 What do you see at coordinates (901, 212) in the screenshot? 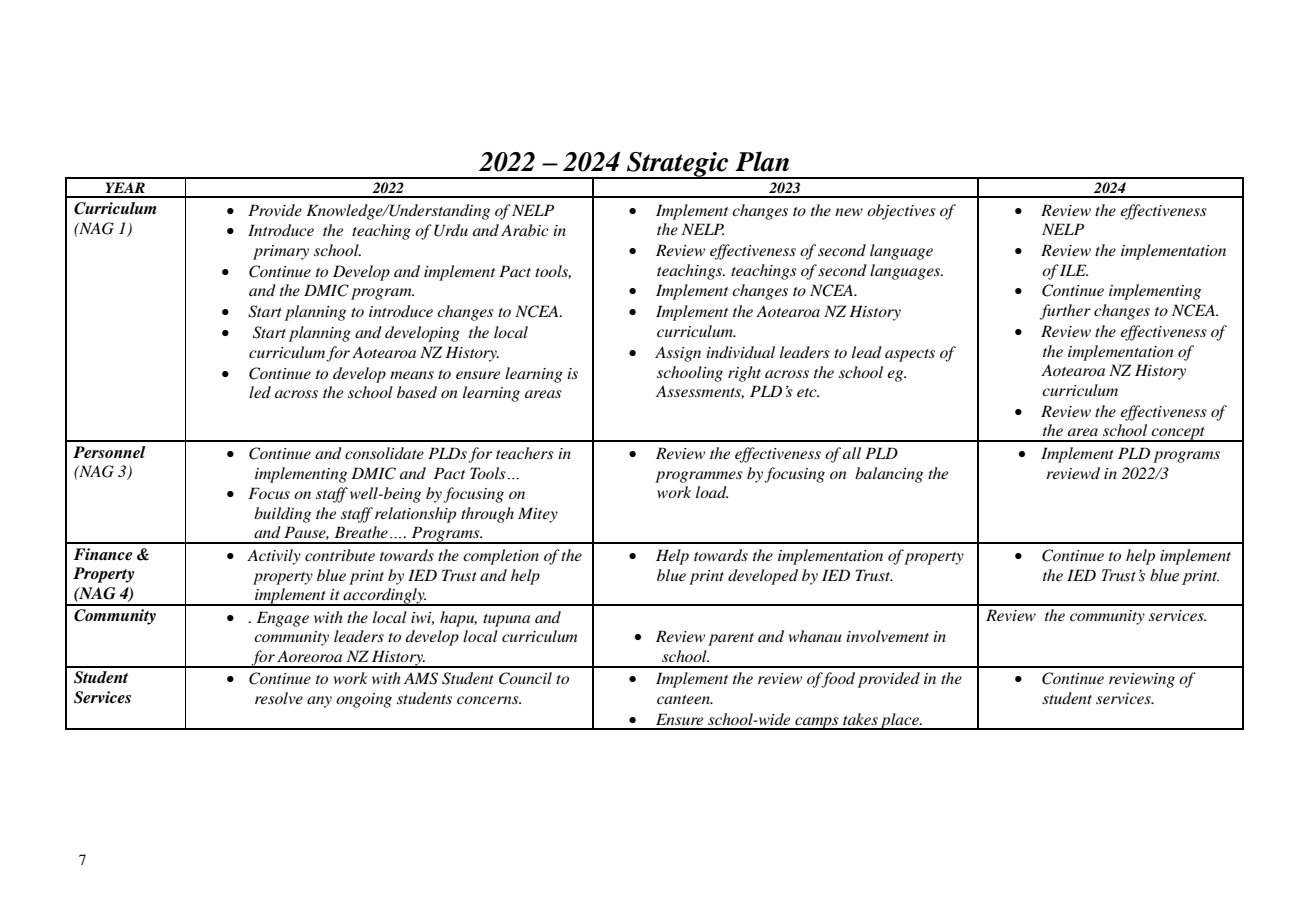
I see `objectives` at bounding box center [901, 212].
